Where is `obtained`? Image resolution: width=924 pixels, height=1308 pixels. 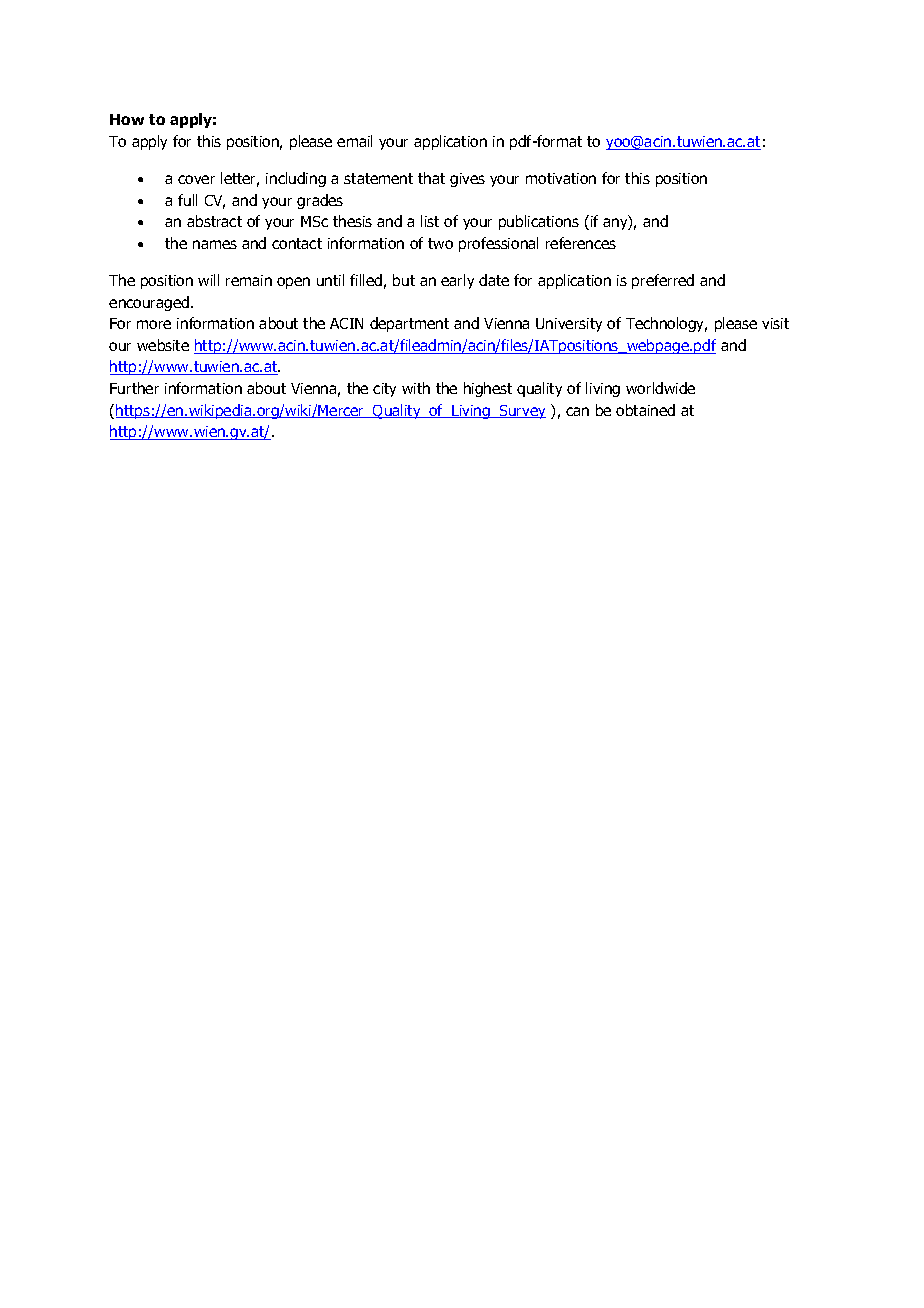
obtained is located at coordinates (645, 410).
